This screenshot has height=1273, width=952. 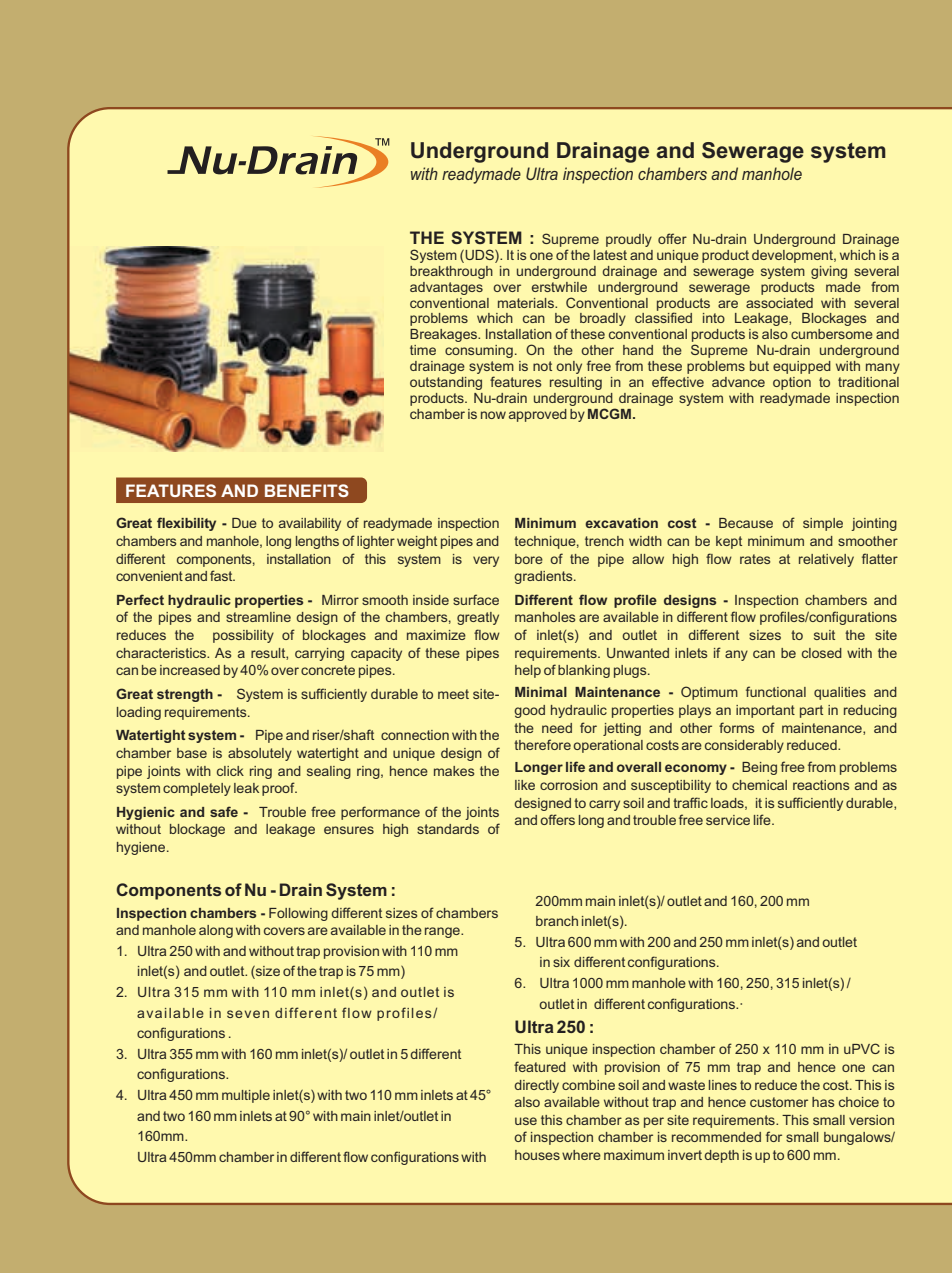 I want to click on surface, so click(x=476, y=599).
